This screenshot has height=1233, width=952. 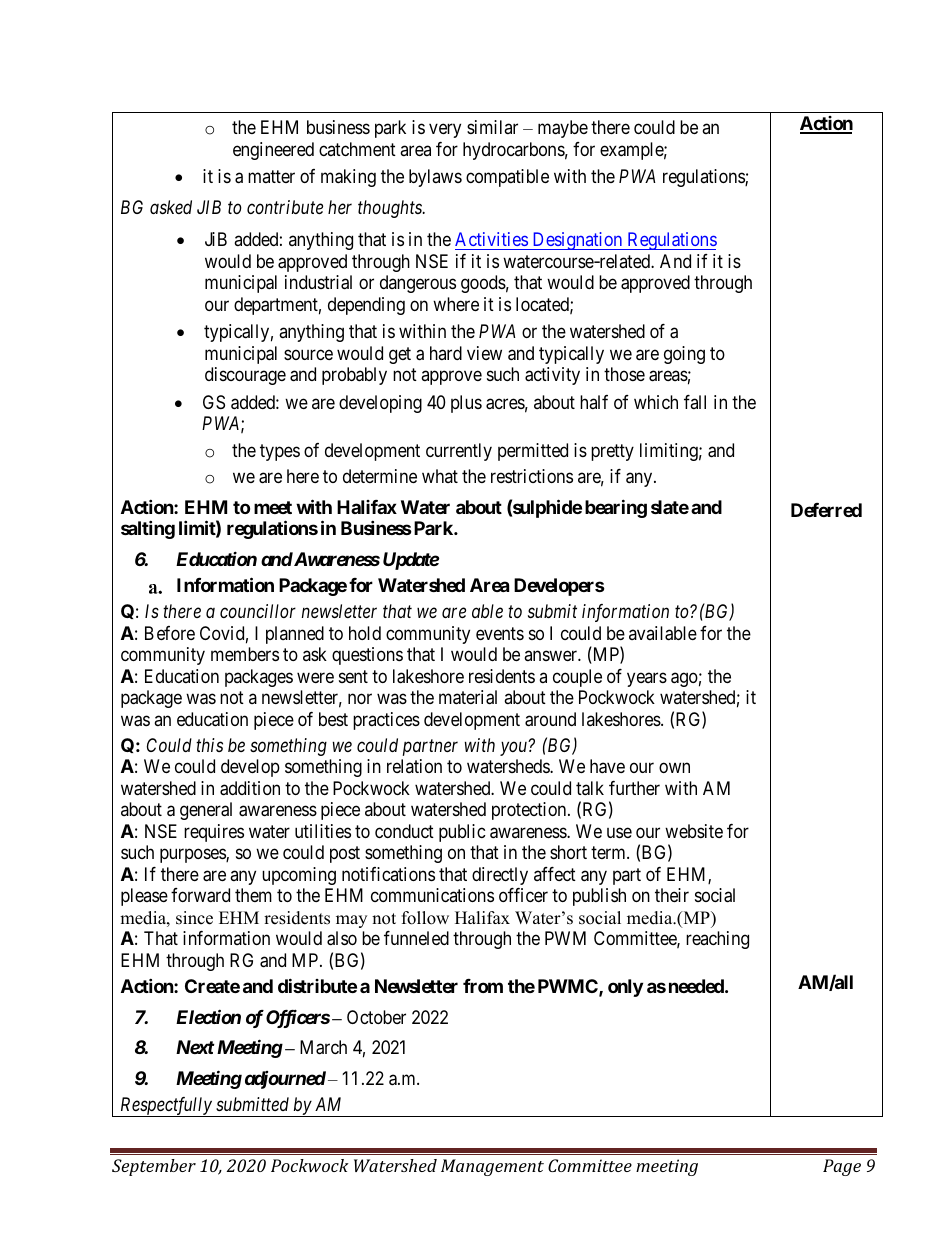 I want to click on Management, so click(x=492, y=1167).
